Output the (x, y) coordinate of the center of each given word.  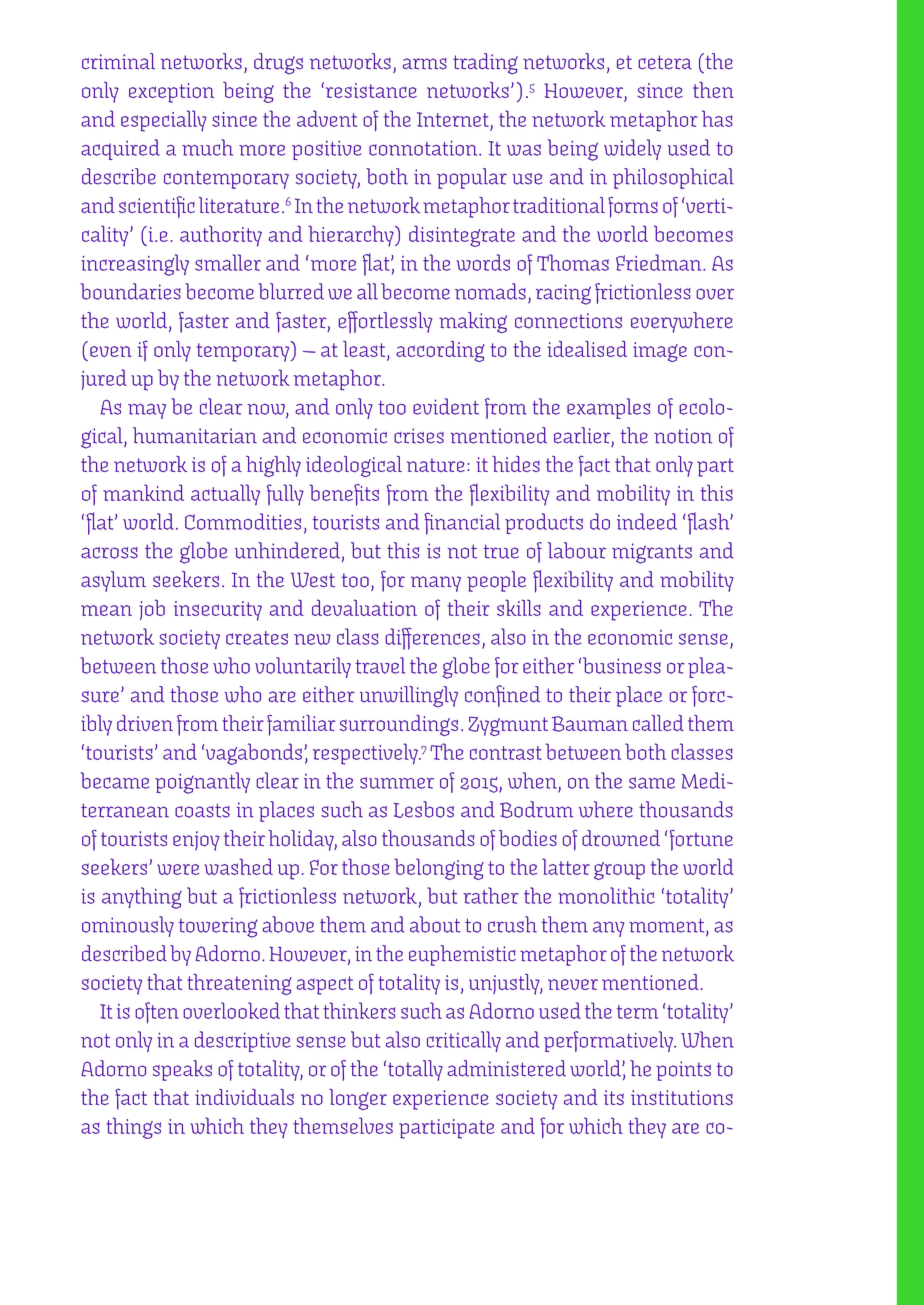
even (111, 351)
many (436, 584)
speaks (182, 1070)
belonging (439, 869)
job (152, 609)
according (440, 351)
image (660, 352)
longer (358, 1099)
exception (171, 93)
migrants (652, 553)
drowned (621, 838)
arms (425, 64)
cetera (665, 62)
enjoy (196, 841)
